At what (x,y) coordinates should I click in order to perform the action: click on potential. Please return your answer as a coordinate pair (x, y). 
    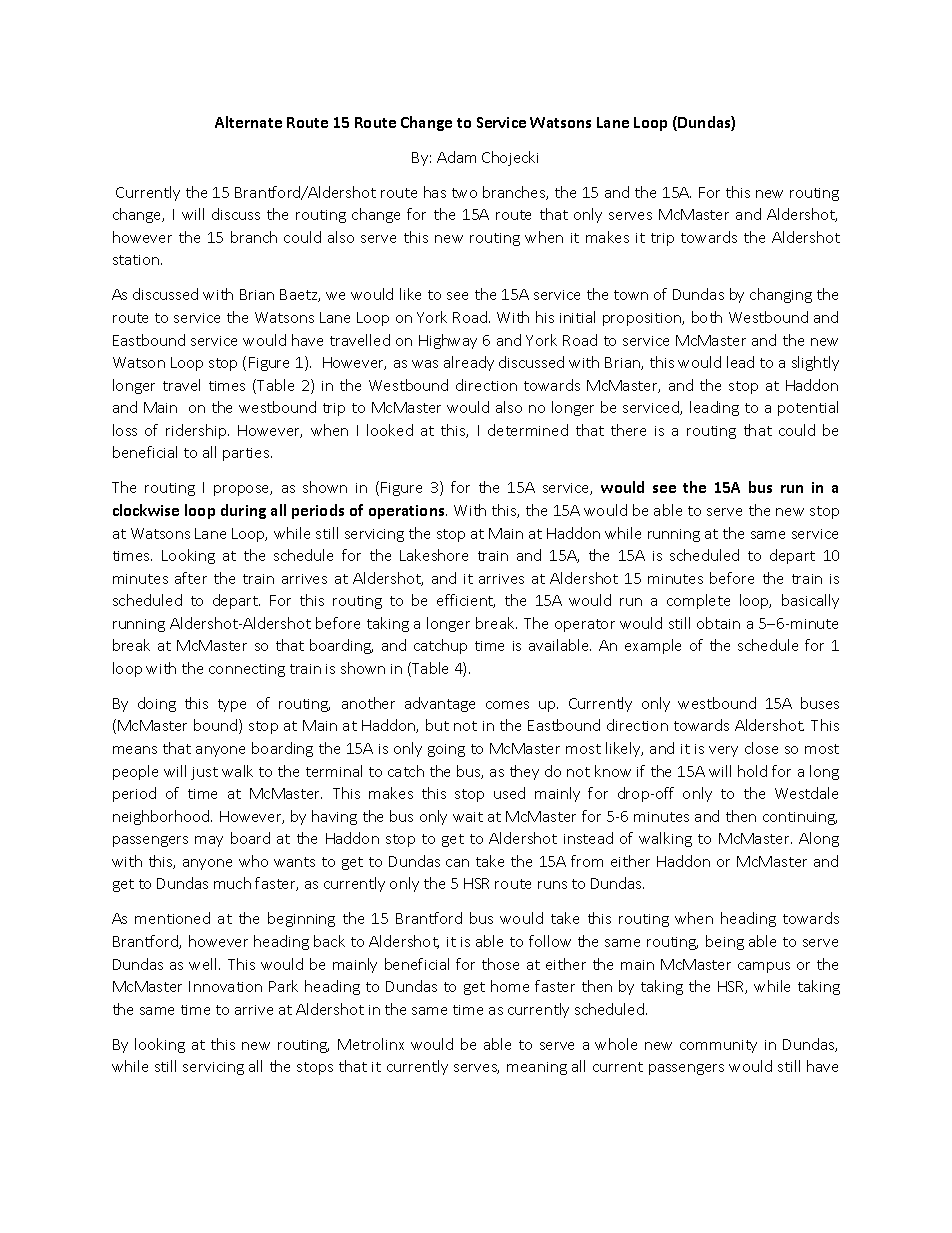
    Looking at the image, I should click on (808, 408).
